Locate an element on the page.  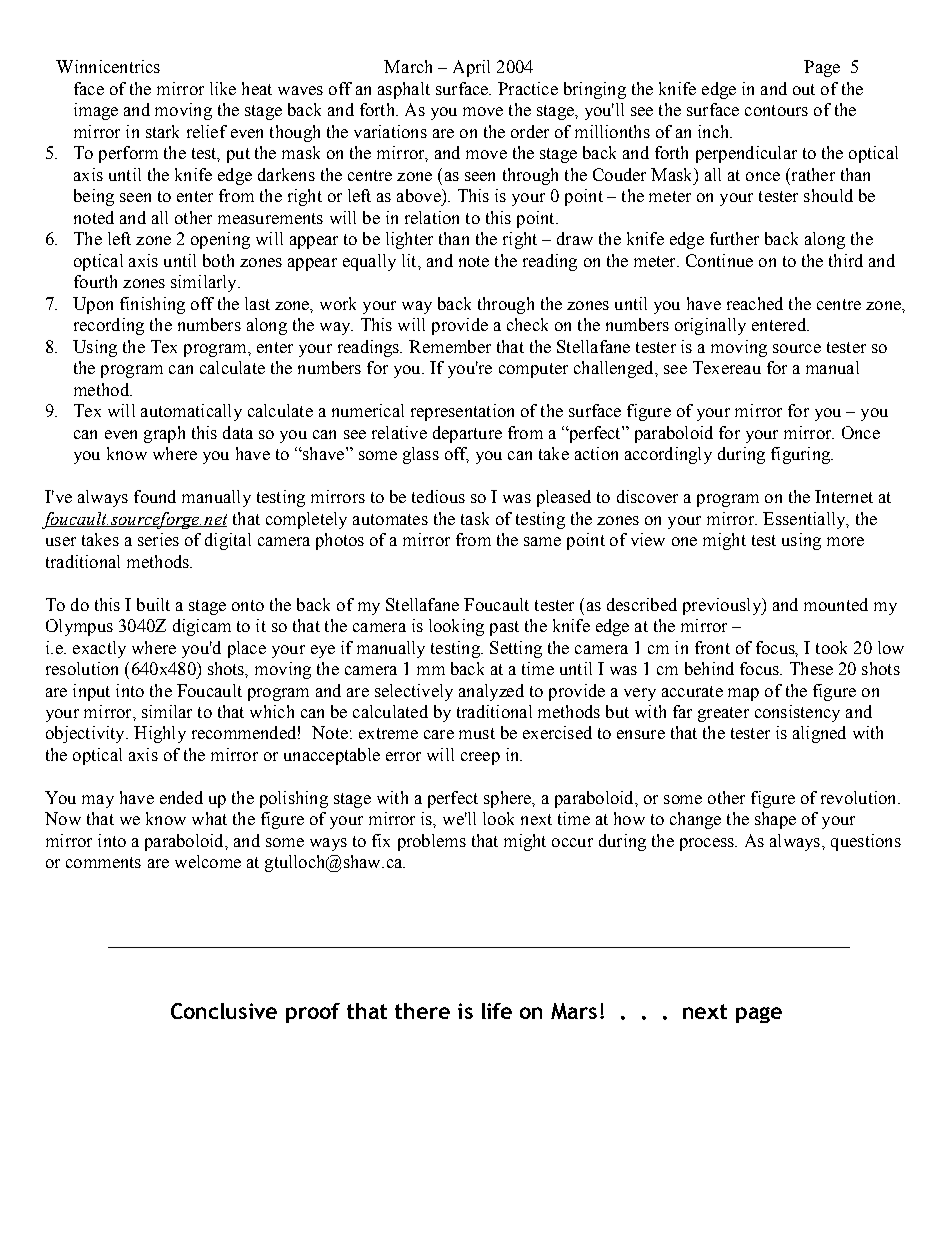
April is located at coordinates (471, 68).
